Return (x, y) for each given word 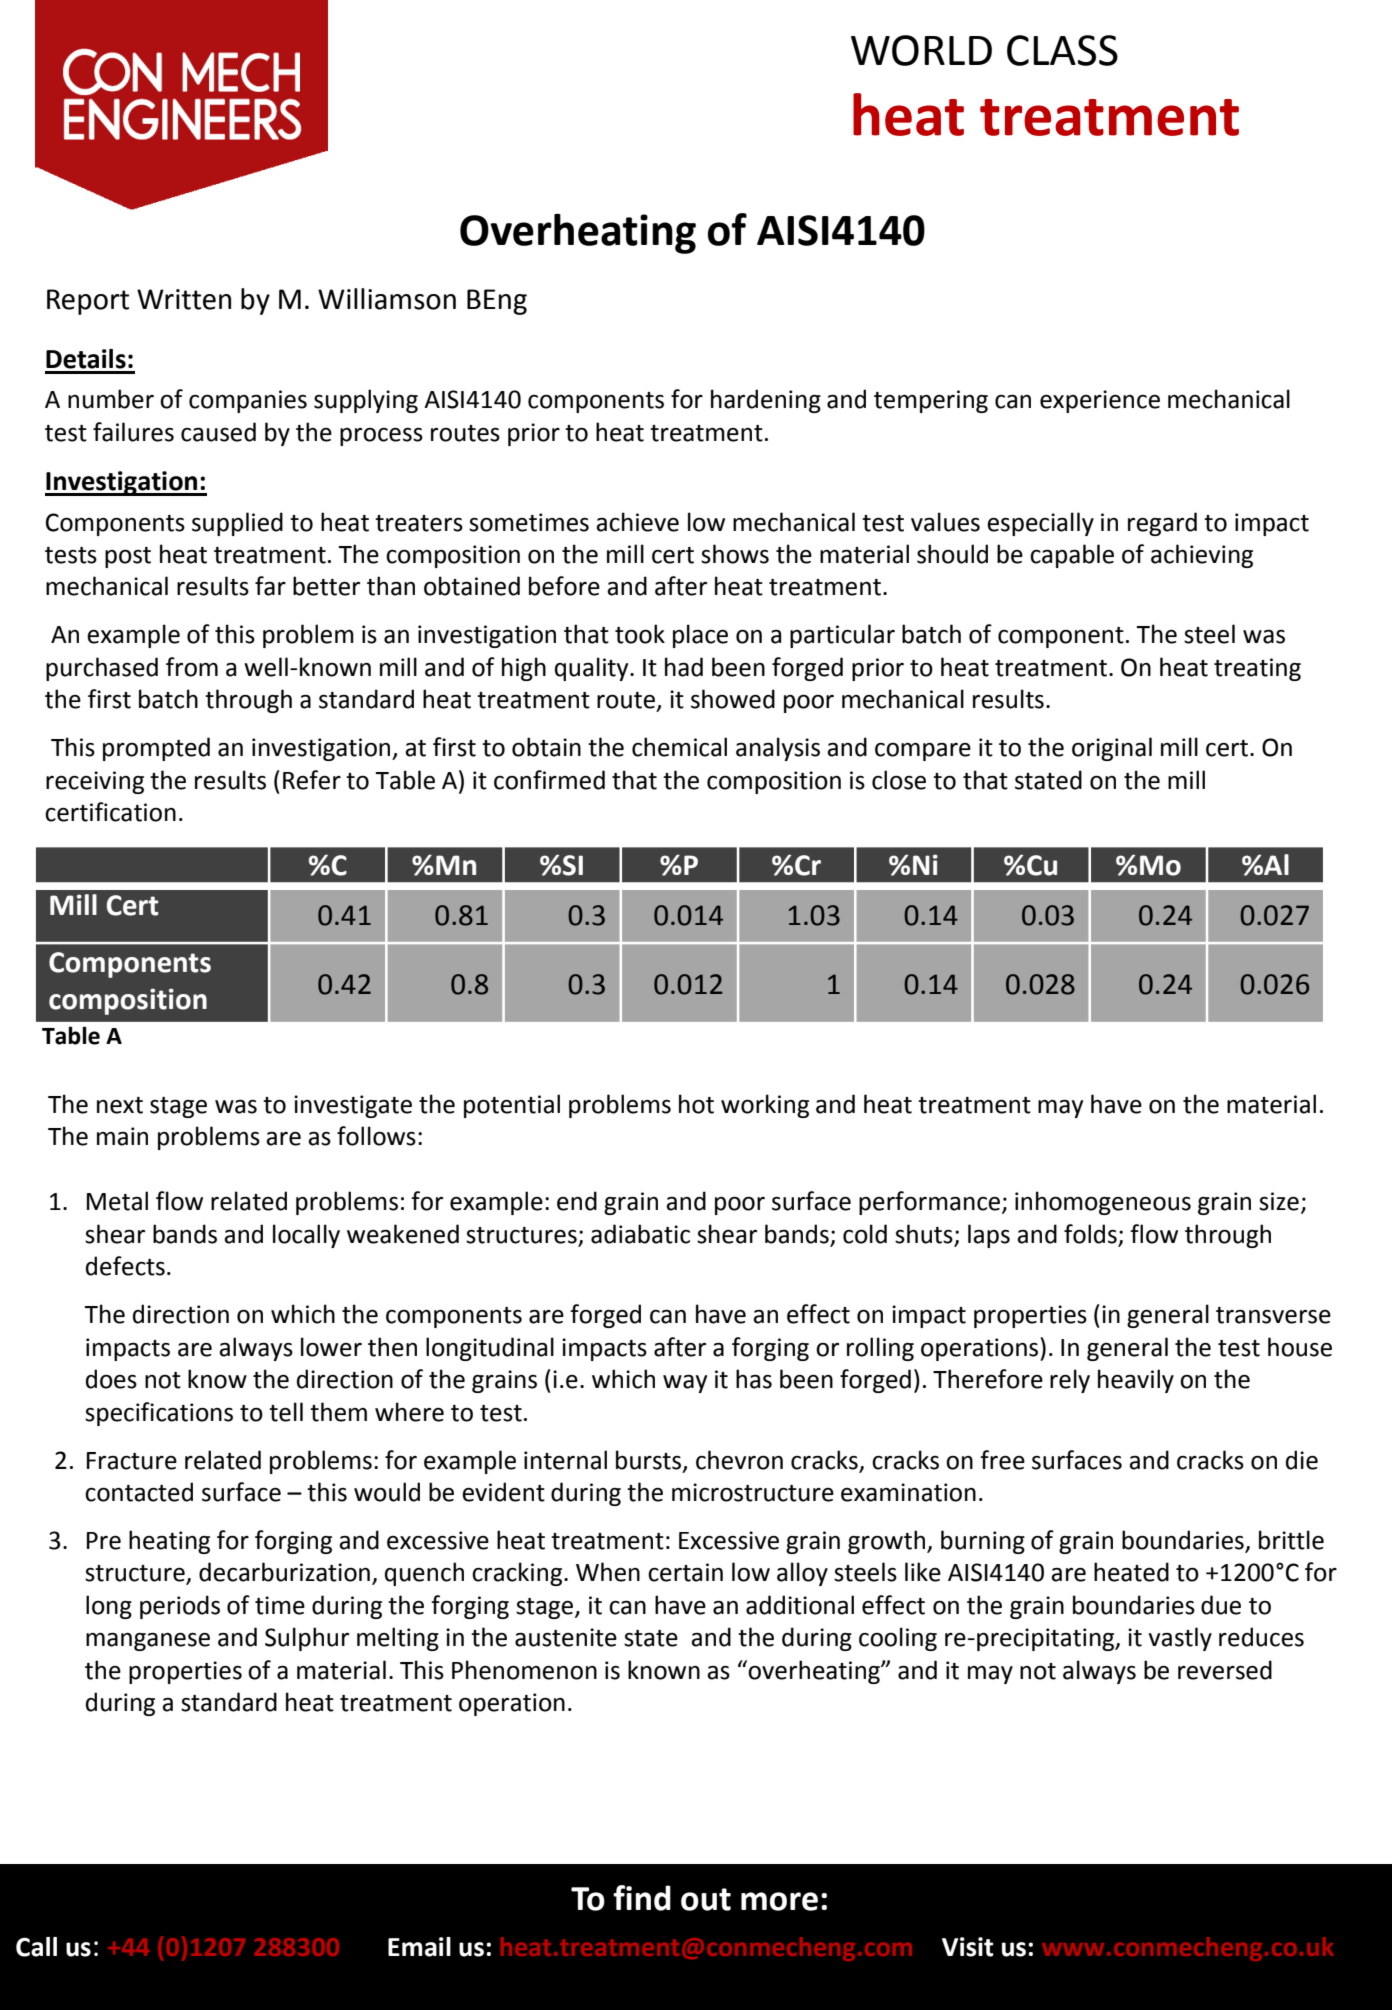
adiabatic (640, 1234)
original (1112, 749)
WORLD (921, 50)
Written (184, 299)
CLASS (1062, 50)
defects (125, 1266)
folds (1090, 1234)
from (192, 667)
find (642, 1898)
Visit (968, 1947)
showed (733, 699)
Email (419, 1947)
